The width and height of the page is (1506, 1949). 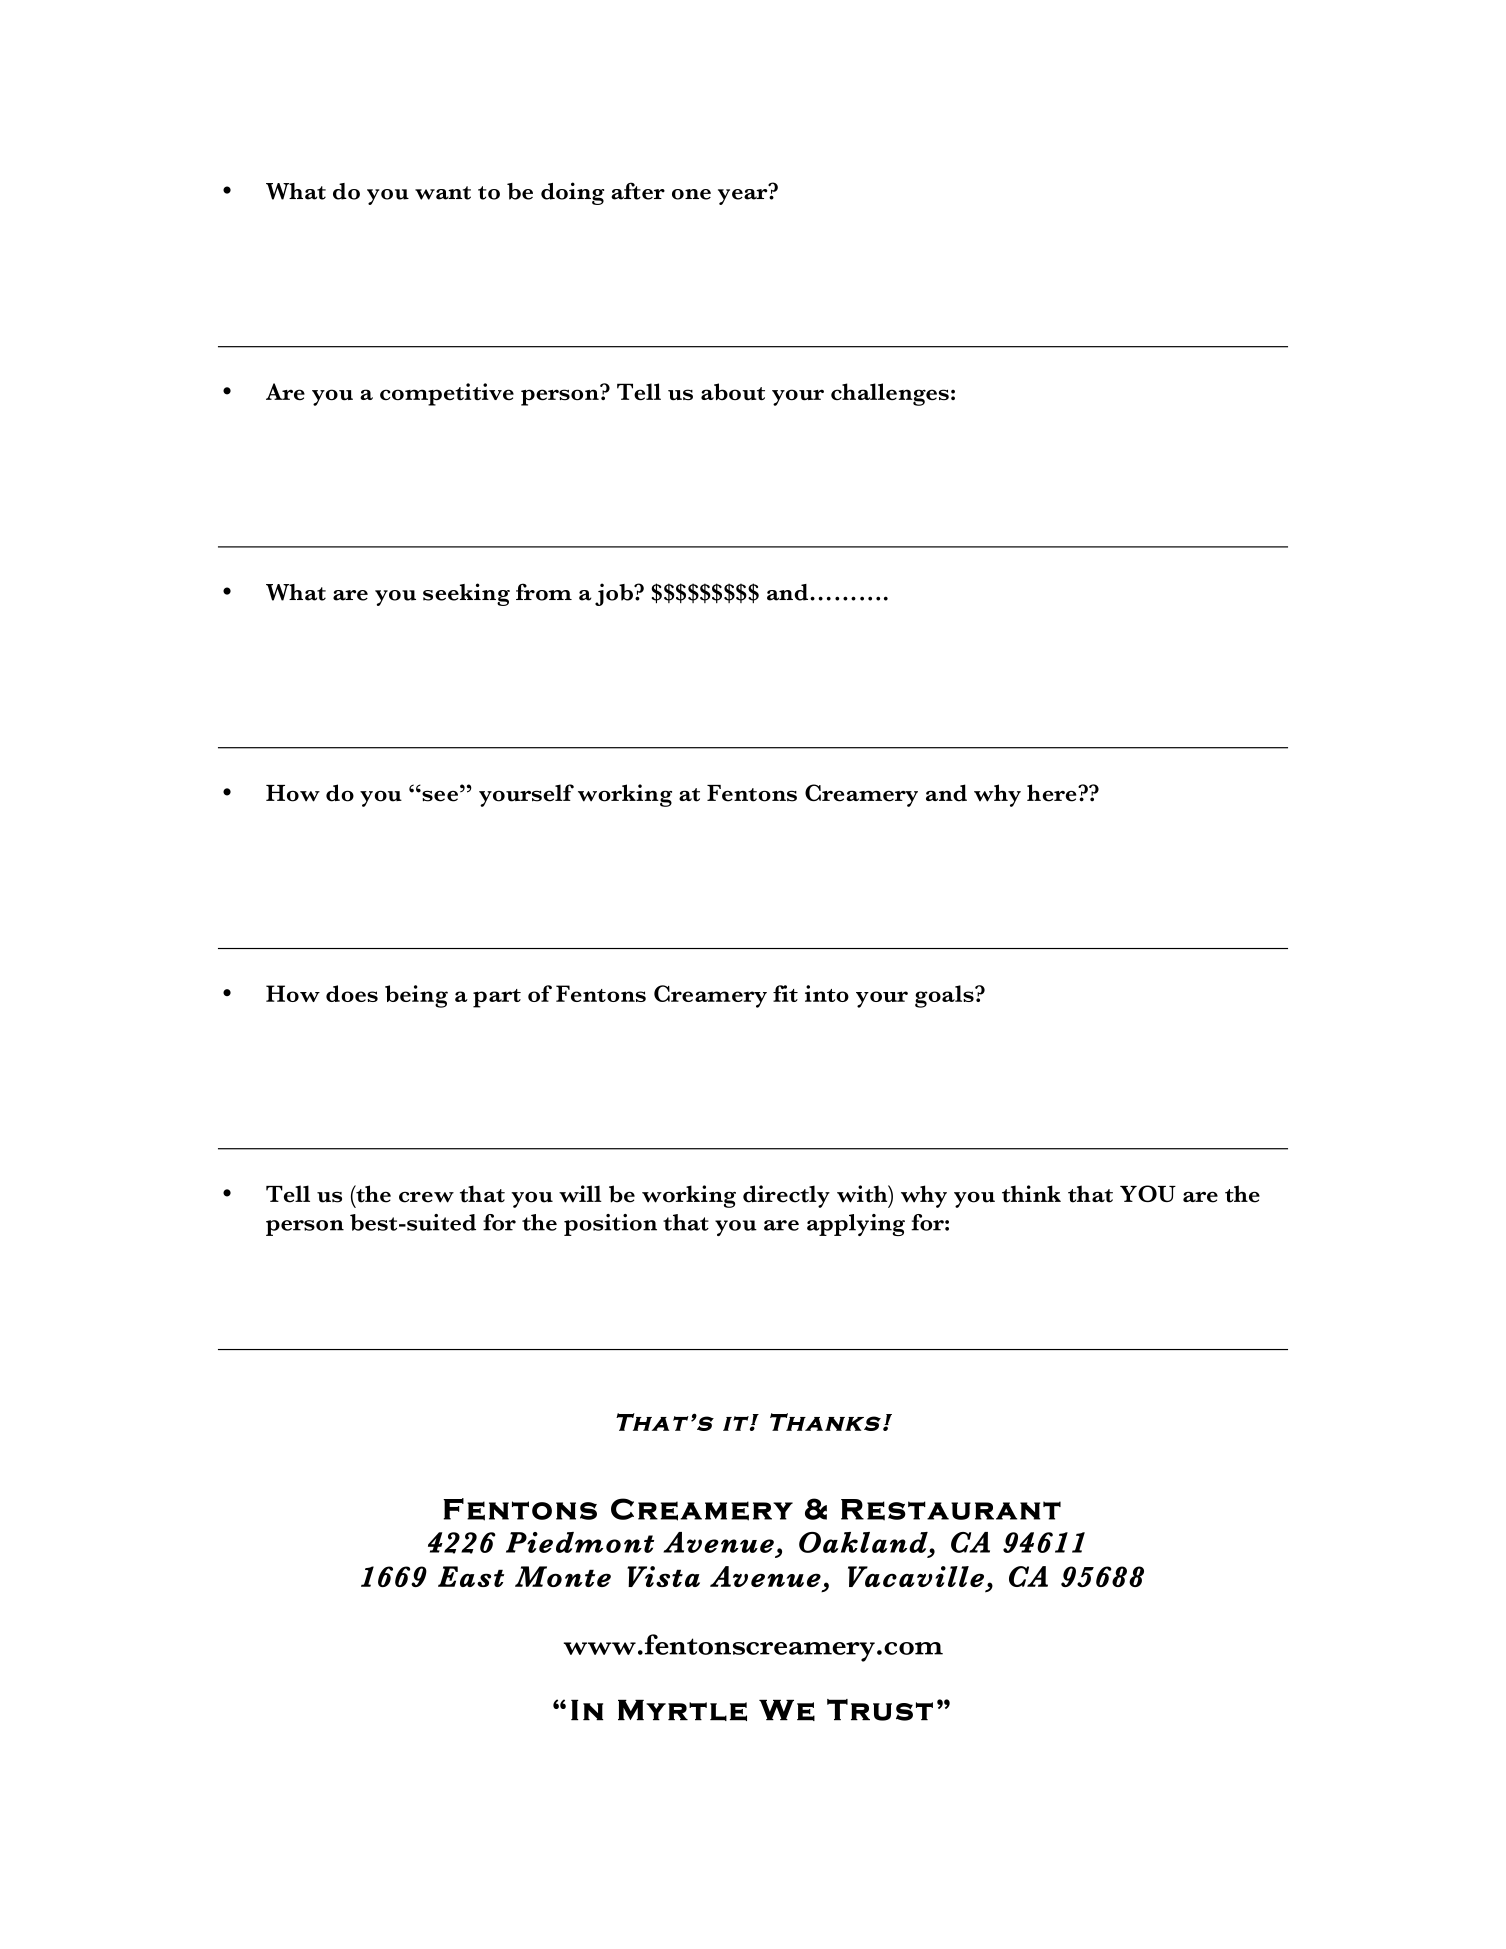 I want to click on job, so click(x=615, y=594).
